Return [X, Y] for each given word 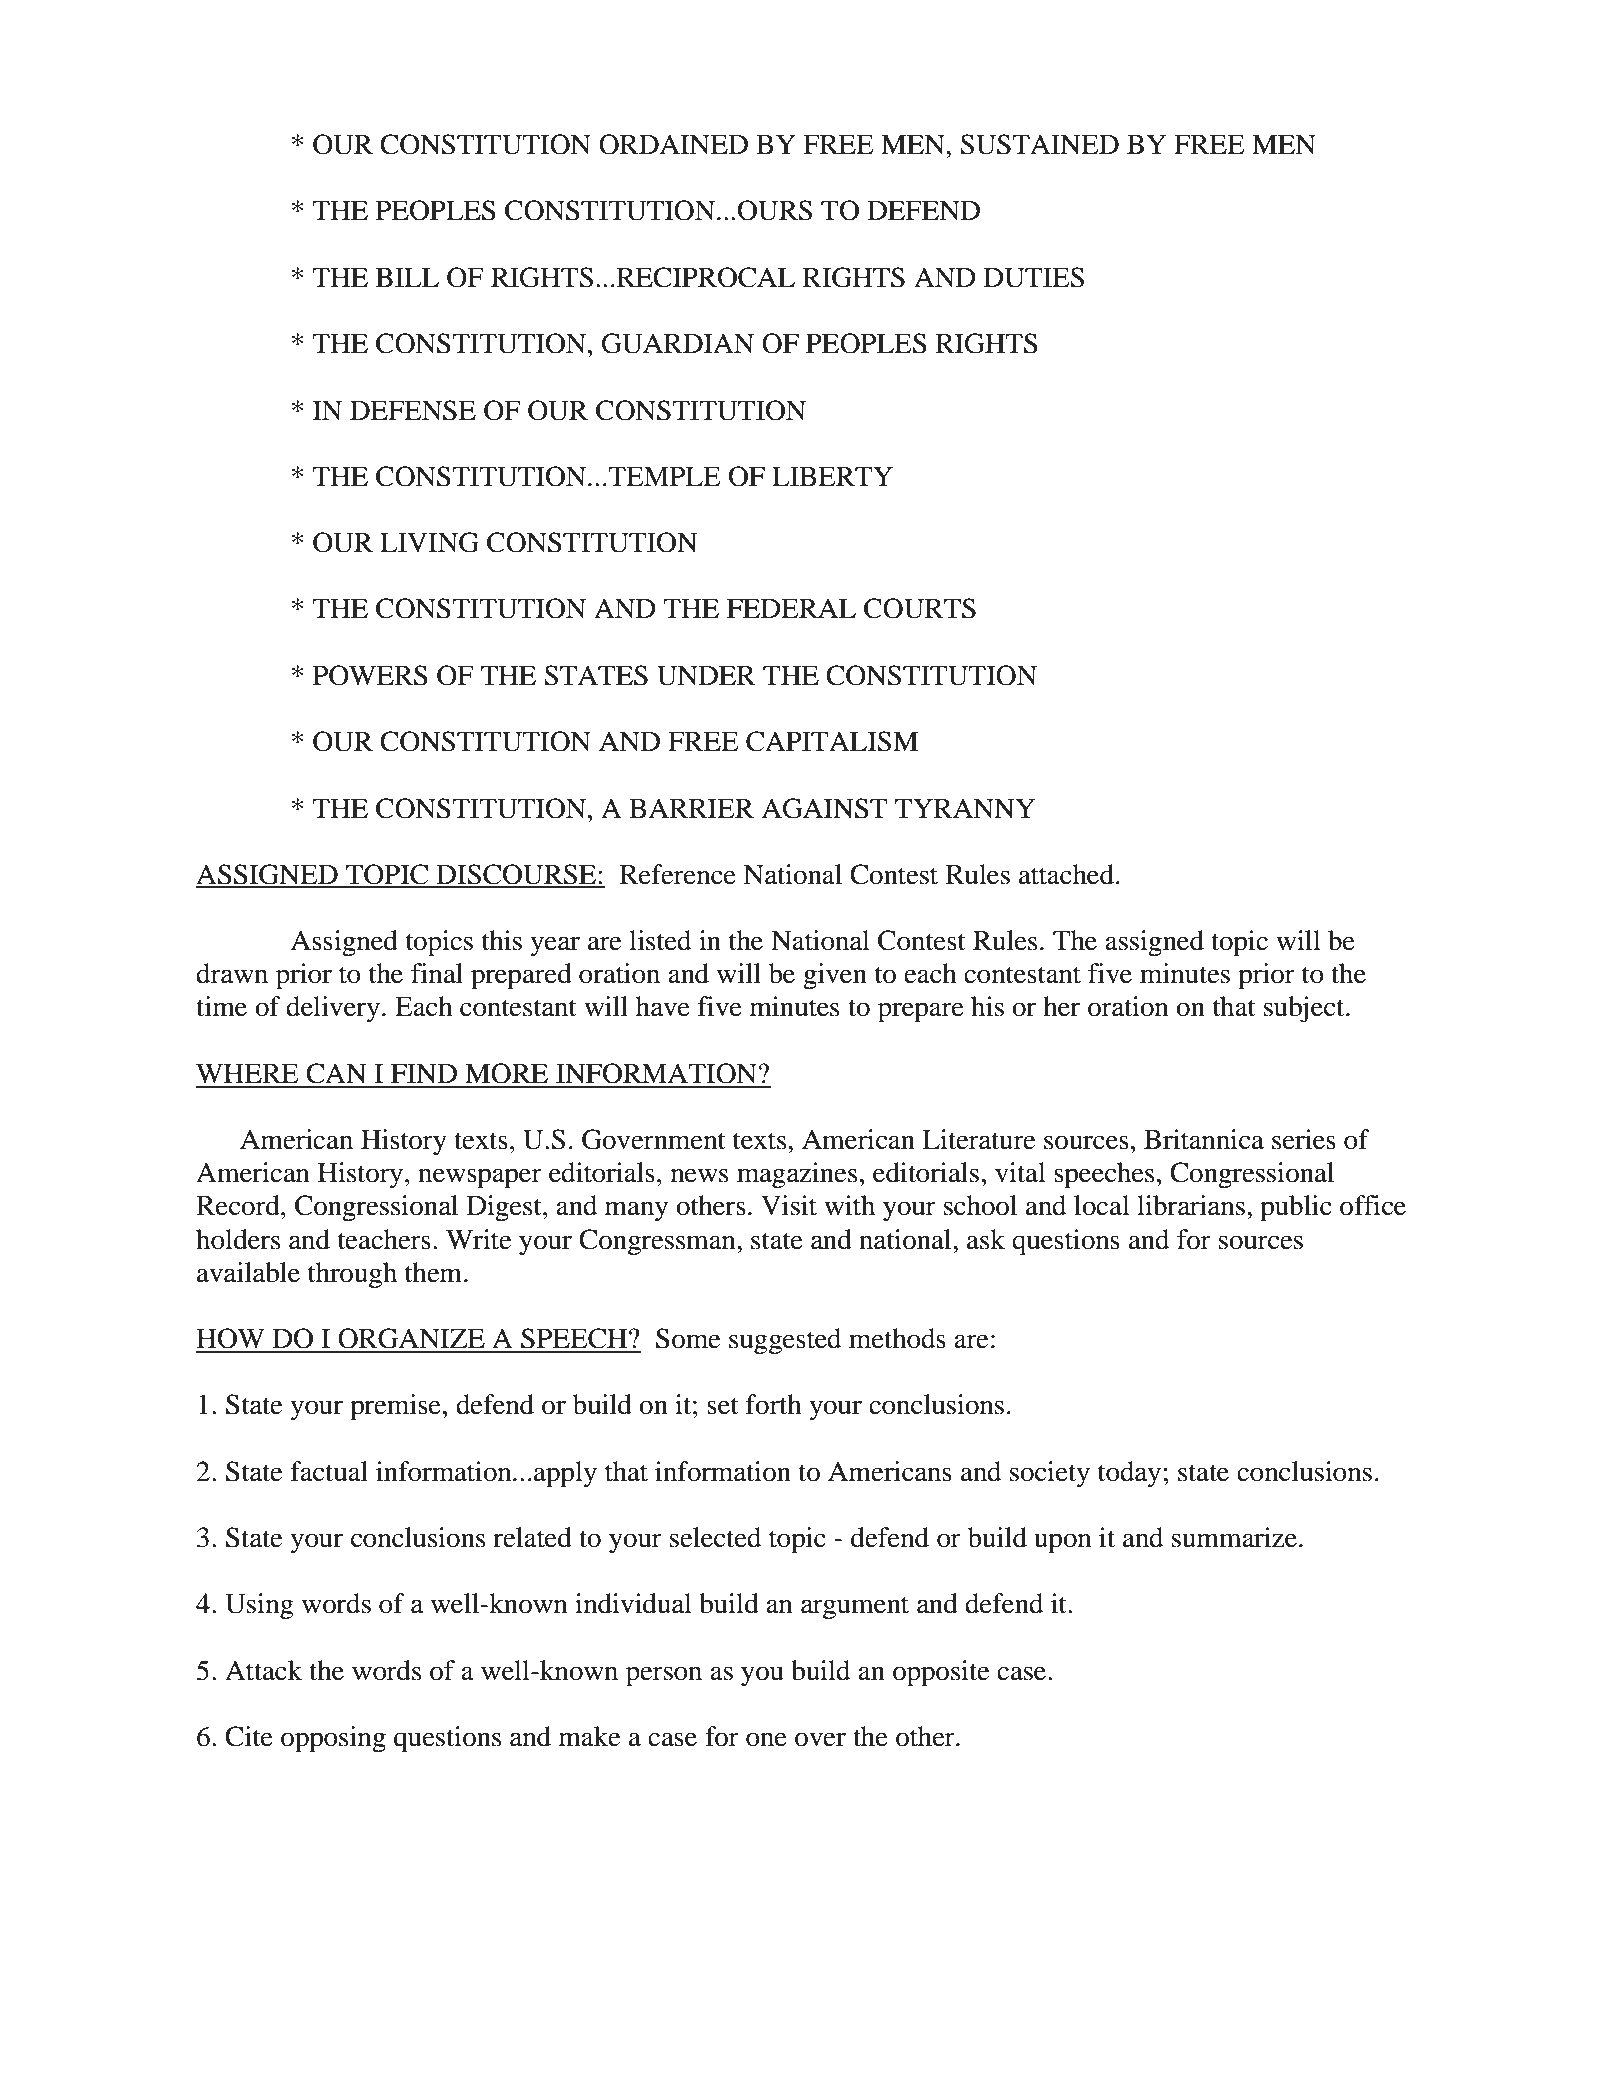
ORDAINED [673, 144]
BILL [407, 277]
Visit [789, 1205]
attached [1066, 874]
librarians [1191, 1205]
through [352, 1275]
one [766, 1739]
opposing [333, 1739]
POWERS [370, 675]
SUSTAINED [1039, 144]
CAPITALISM [832, 741]
